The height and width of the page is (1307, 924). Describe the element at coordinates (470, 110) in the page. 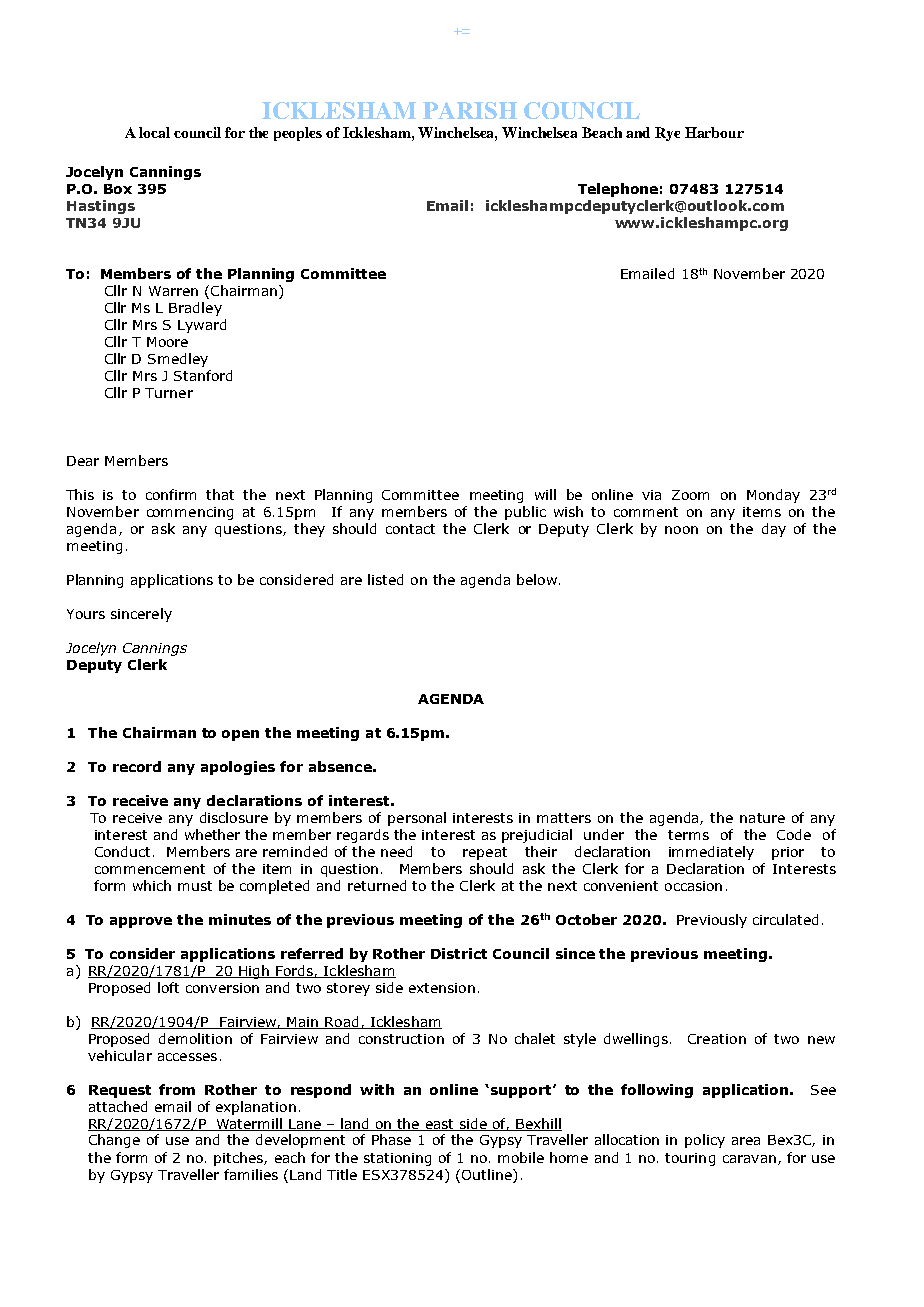

I see `PARISH` at that location.
